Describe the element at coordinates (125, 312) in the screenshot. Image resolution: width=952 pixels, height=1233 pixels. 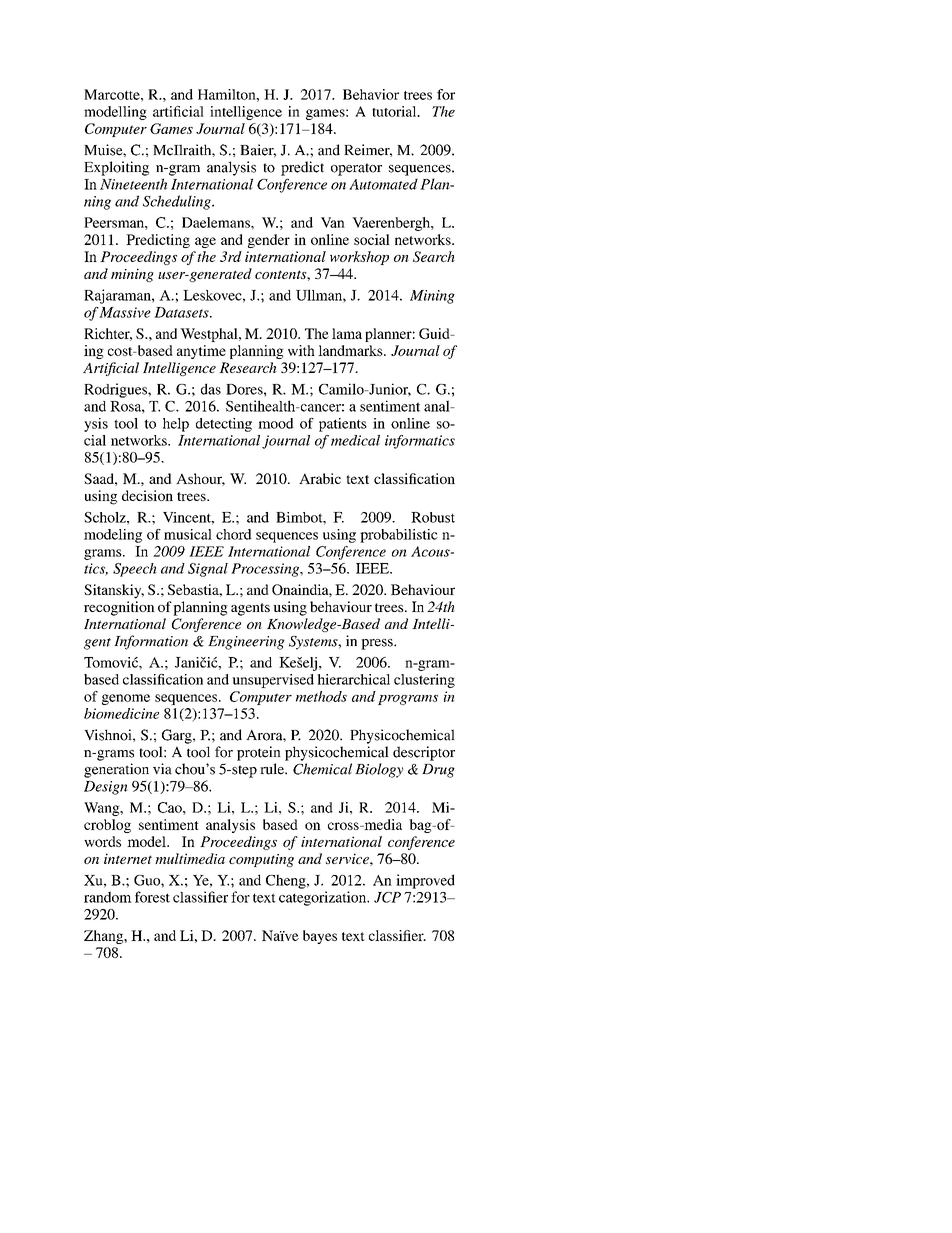
I see `Massive` at that location.
